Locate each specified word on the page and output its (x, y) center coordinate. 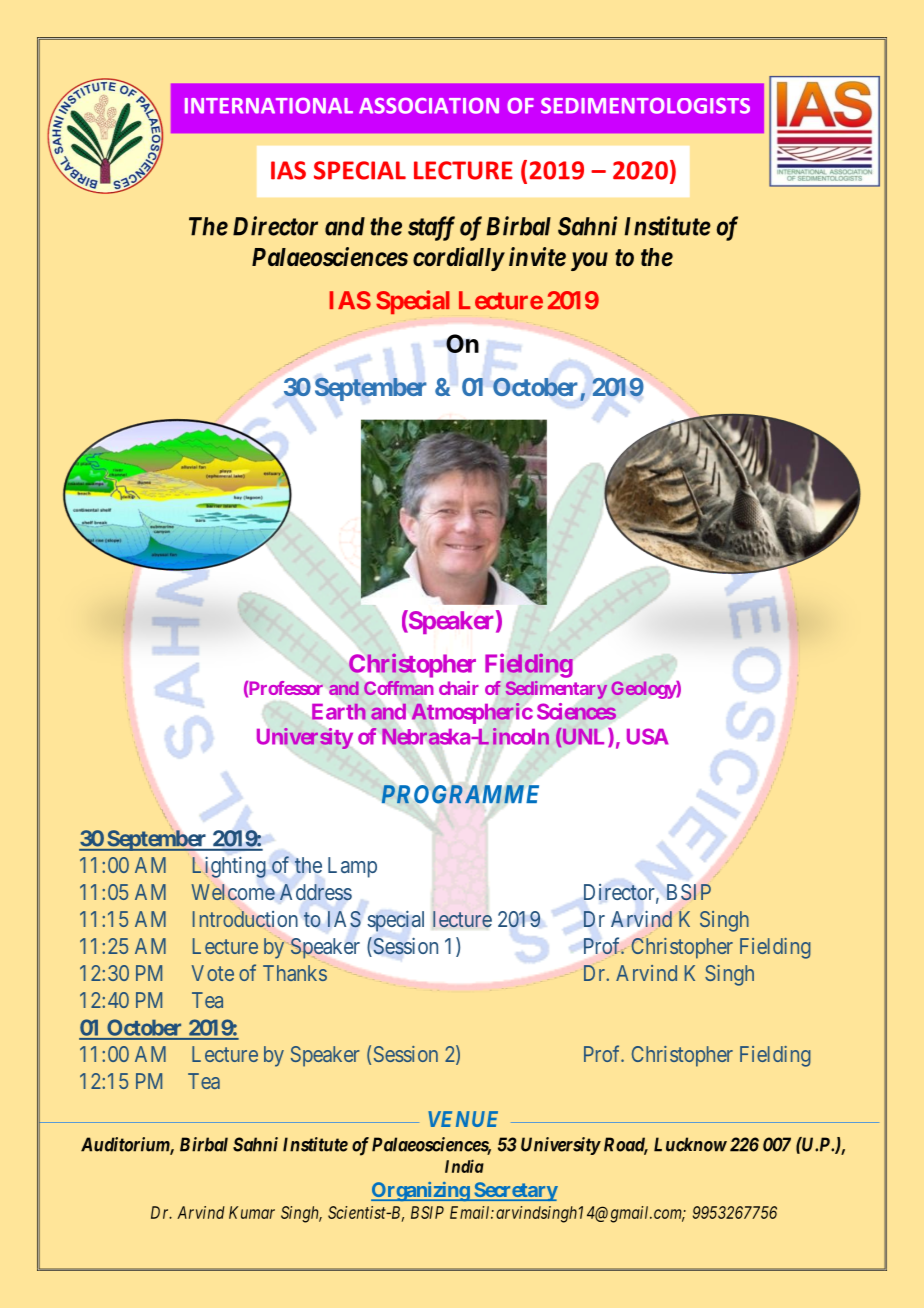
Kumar (252, 1212)
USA (647, 736)
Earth (339, 711)
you (589, 261)
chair (459, 688)
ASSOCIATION (429, 106)
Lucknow (690, 1144)
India (464, 1166)
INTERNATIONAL (269, 106)
